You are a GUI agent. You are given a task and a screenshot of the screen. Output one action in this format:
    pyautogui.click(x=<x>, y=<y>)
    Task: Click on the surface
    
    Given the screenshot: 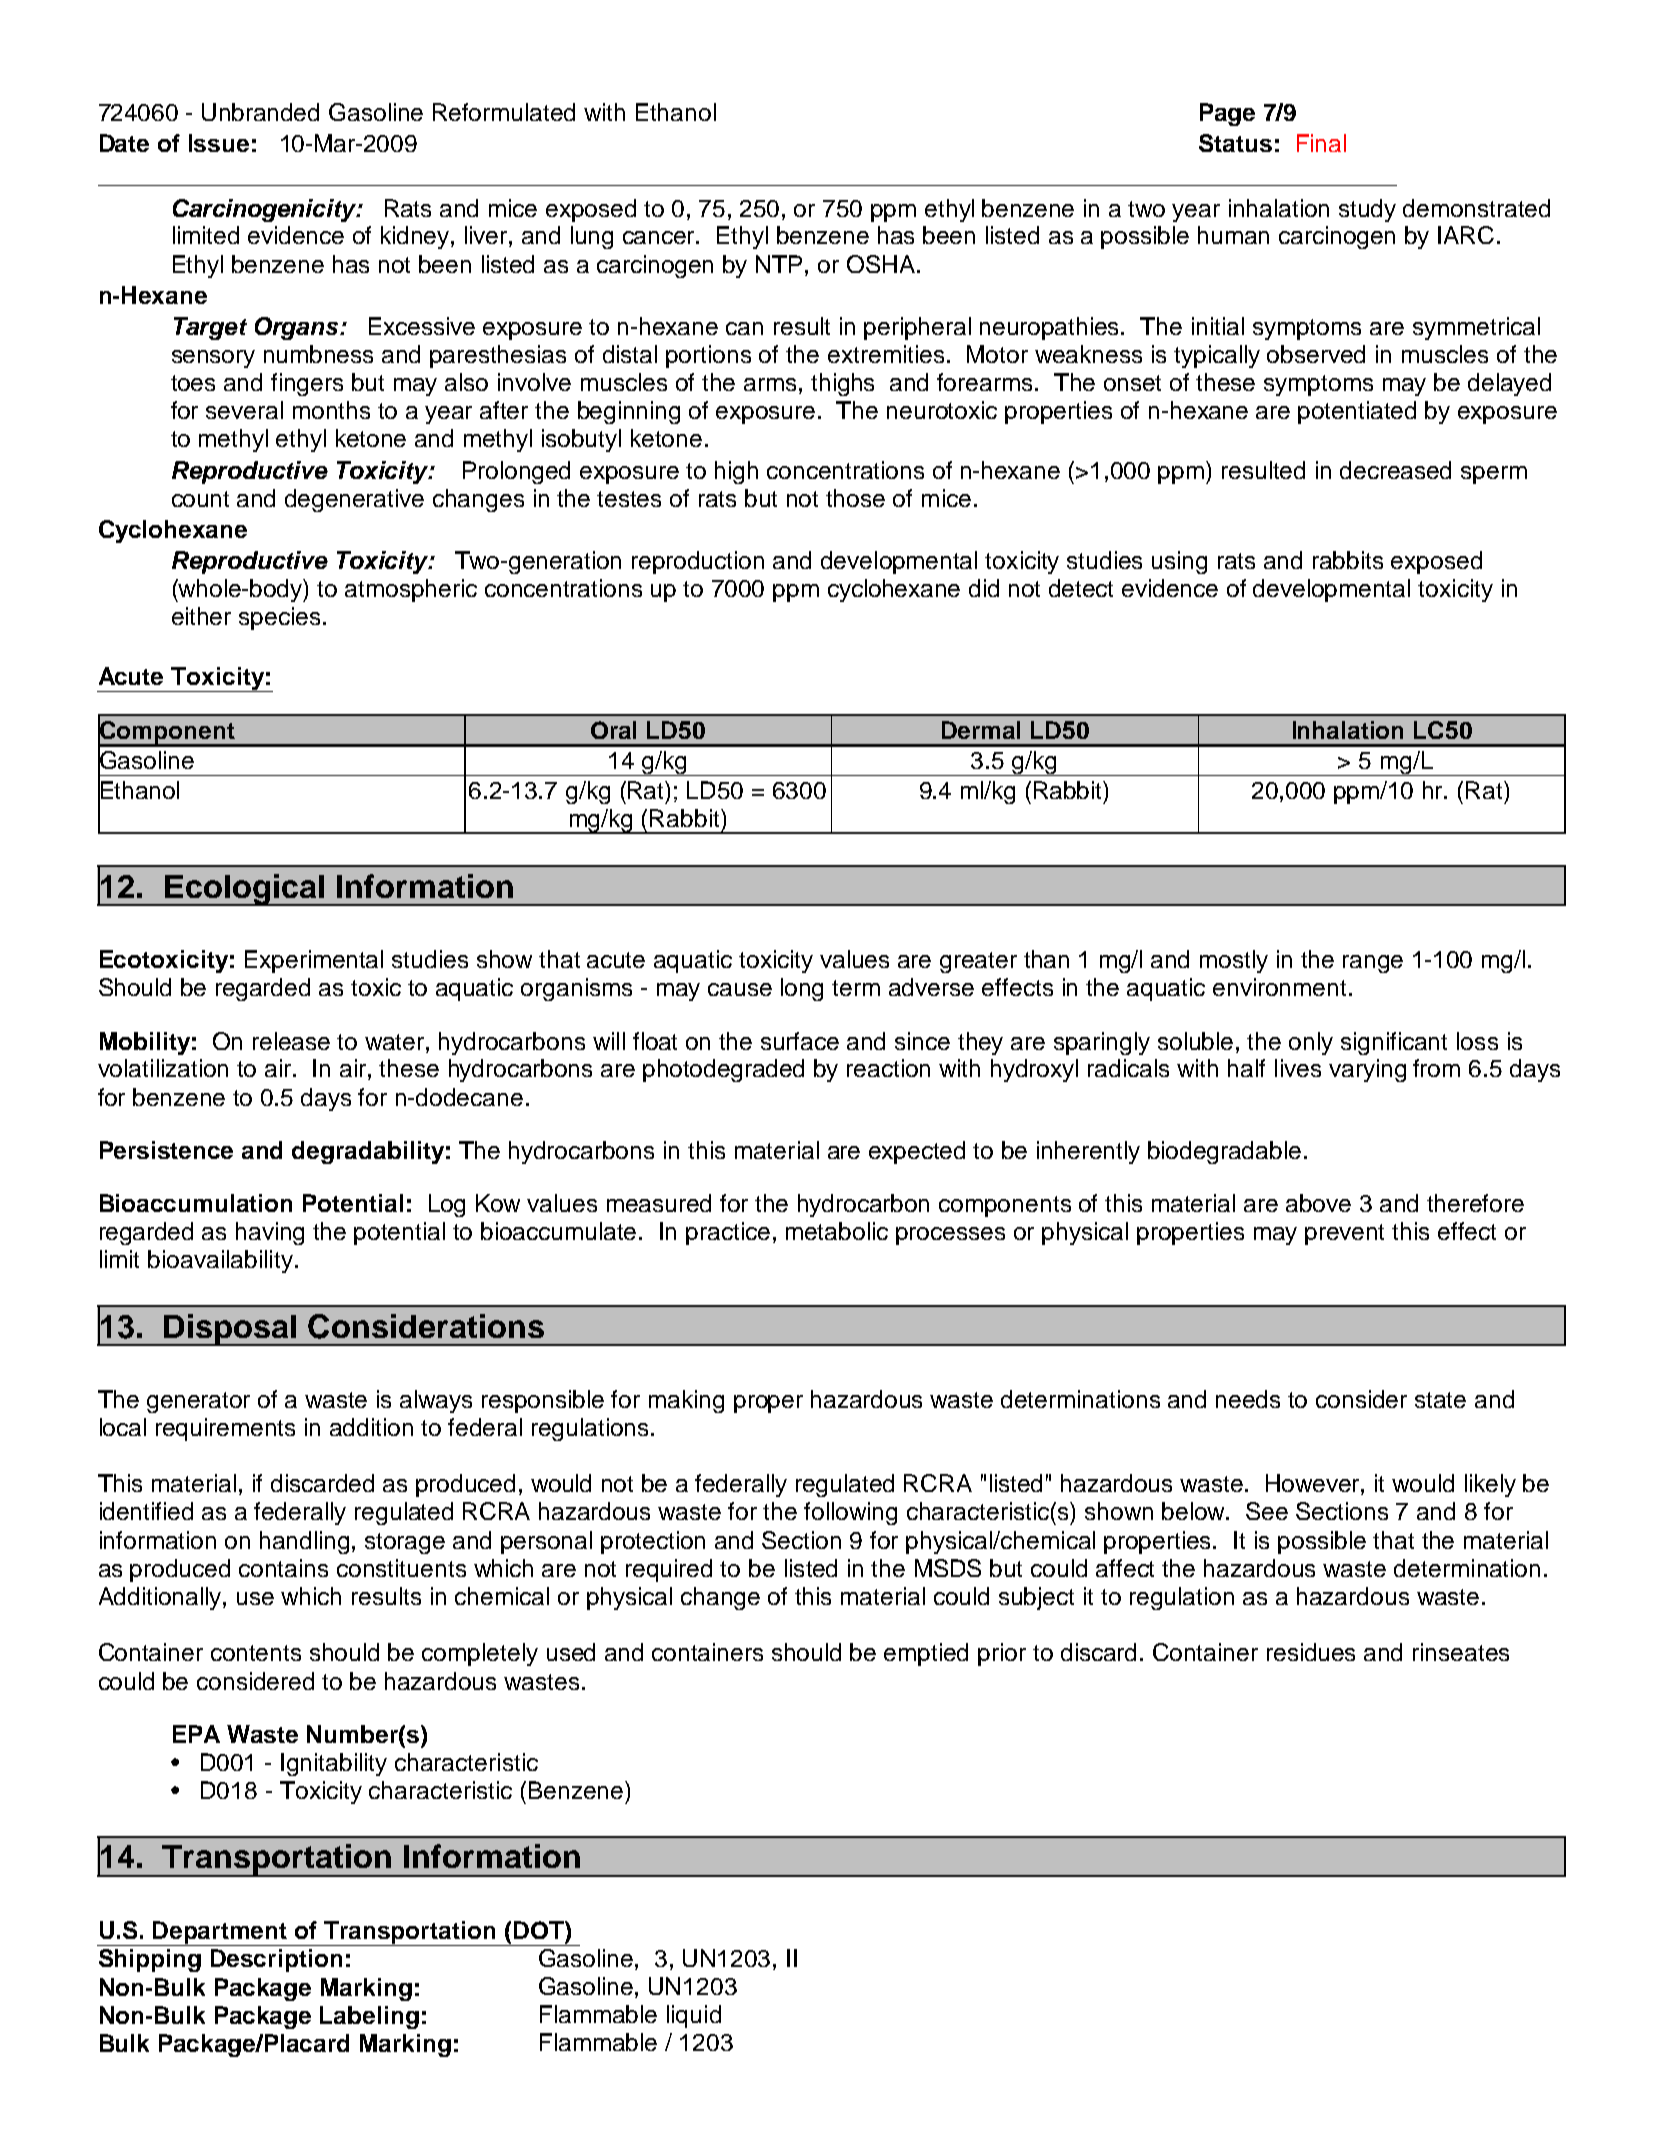 What is the action you would take?
    pyautogui.click(x=800, y=1041)
